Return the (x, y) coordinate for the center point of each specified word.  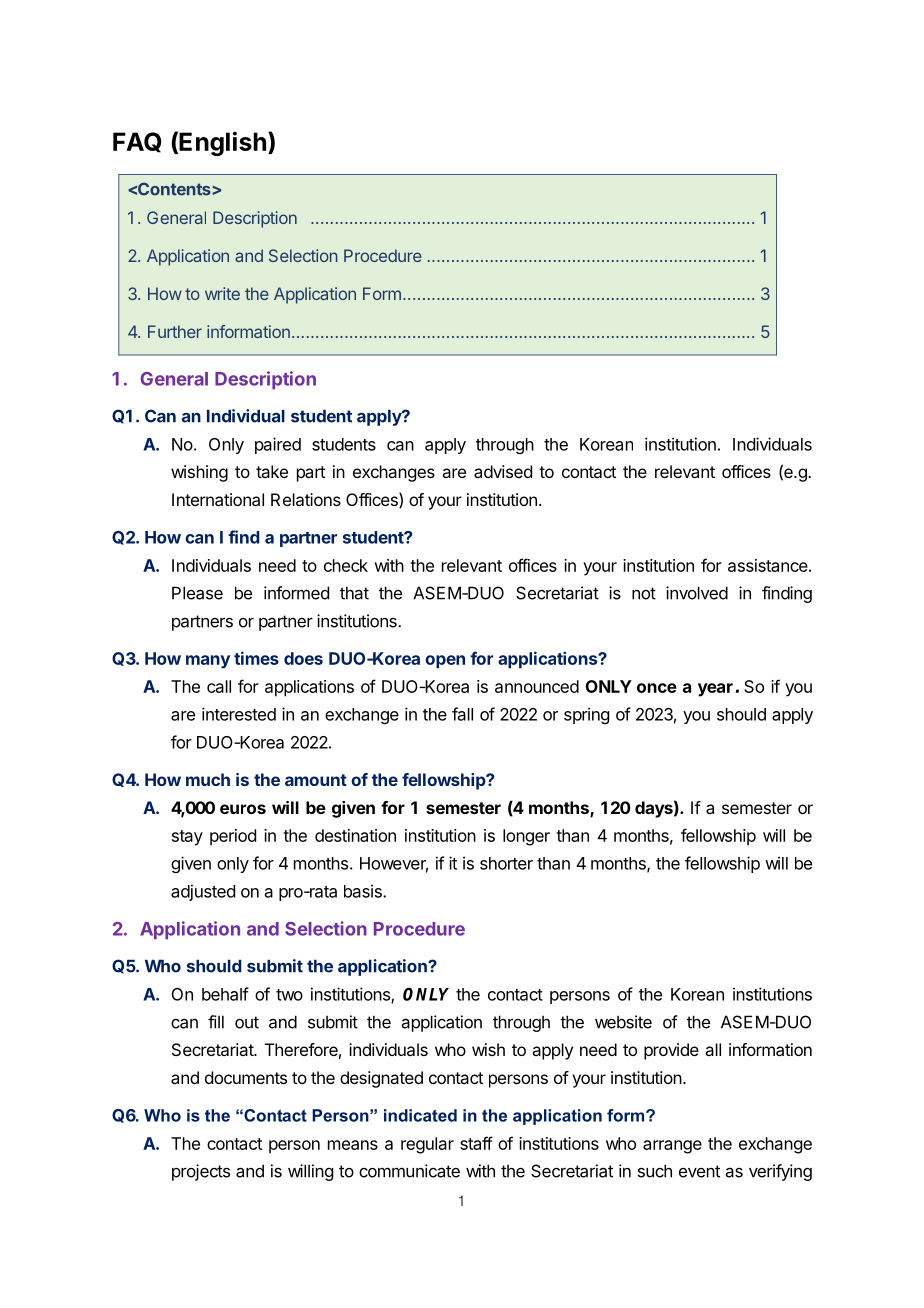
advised (503, 471)
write (222, 293)
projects (201, 1172)
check (346, 565)
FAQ (137, 142)
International (218, 499)
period (233, 837)
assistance (768, 565)
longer (526, 837)
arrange (672, 1147)
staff (476, 1143)
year (715, 690)
